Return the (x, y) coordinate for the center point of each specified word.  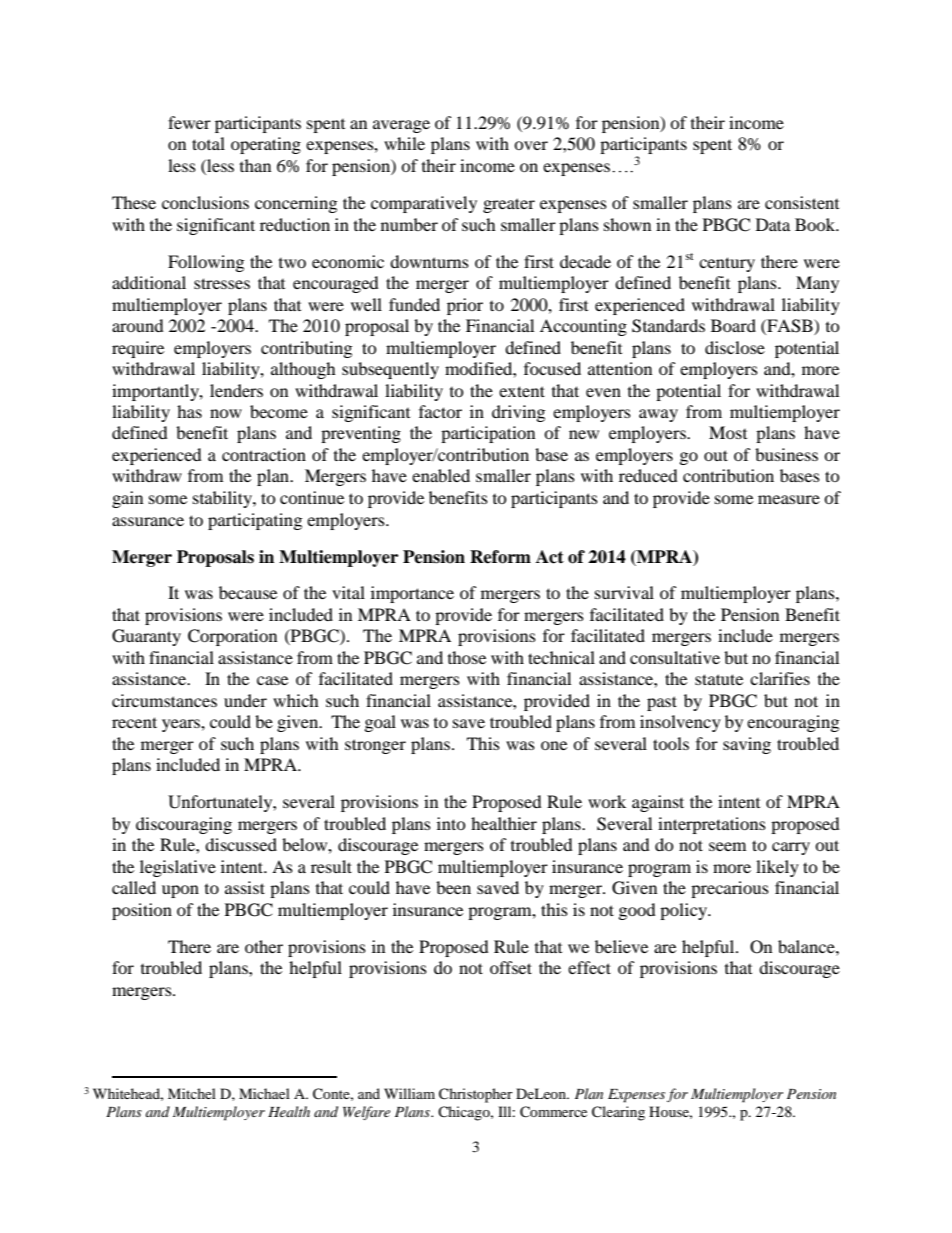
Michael (264, 1093)
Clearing (618, 1113)
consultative (675, 657)
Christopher (476, 1095)
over (531, 145)
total (208, 143)
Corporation (232, 637)
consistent (802, 202)
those (467, 657)
